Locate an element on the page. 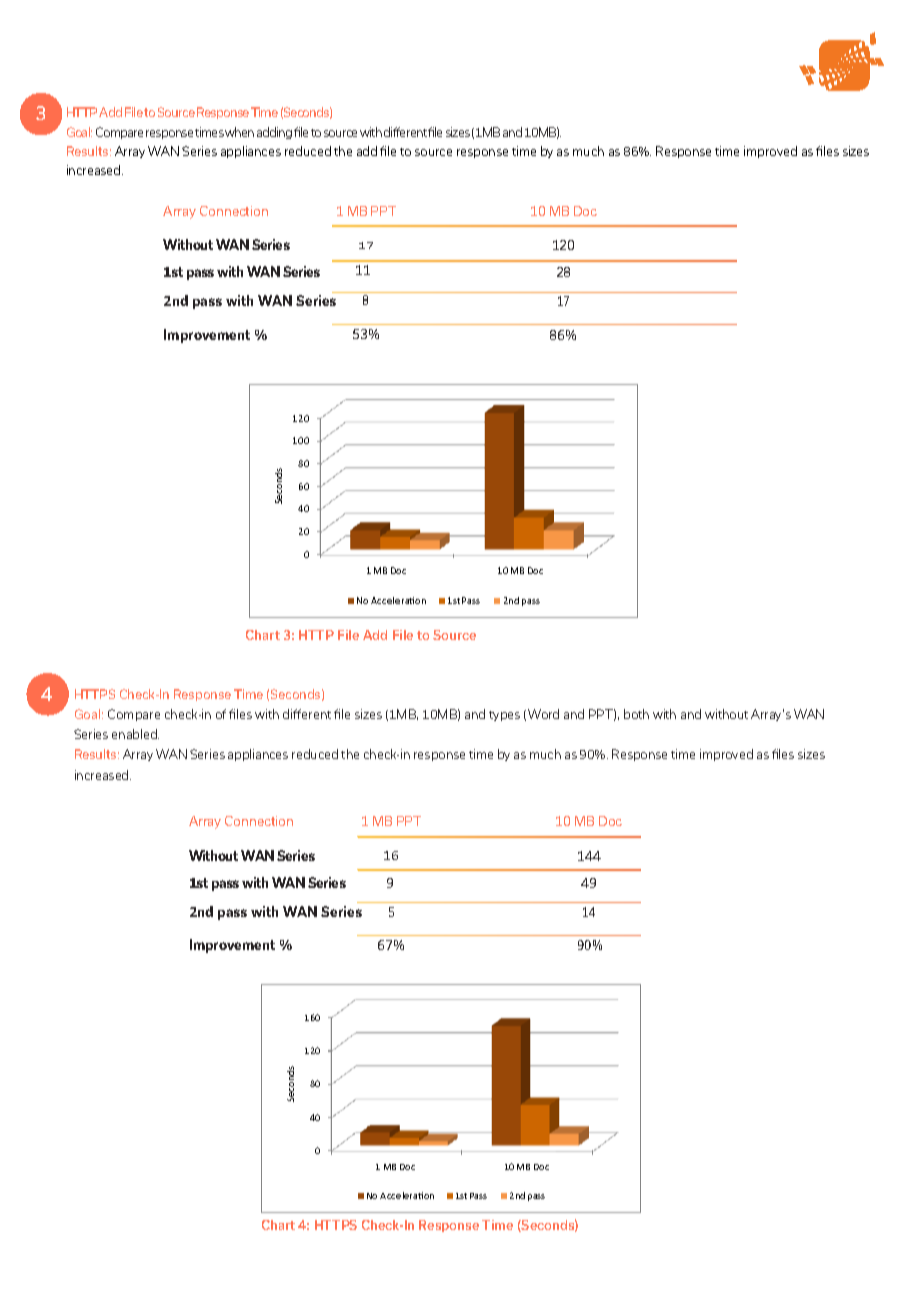 The image size is (924, 1308). Word is located at coordinates (543, 714).
